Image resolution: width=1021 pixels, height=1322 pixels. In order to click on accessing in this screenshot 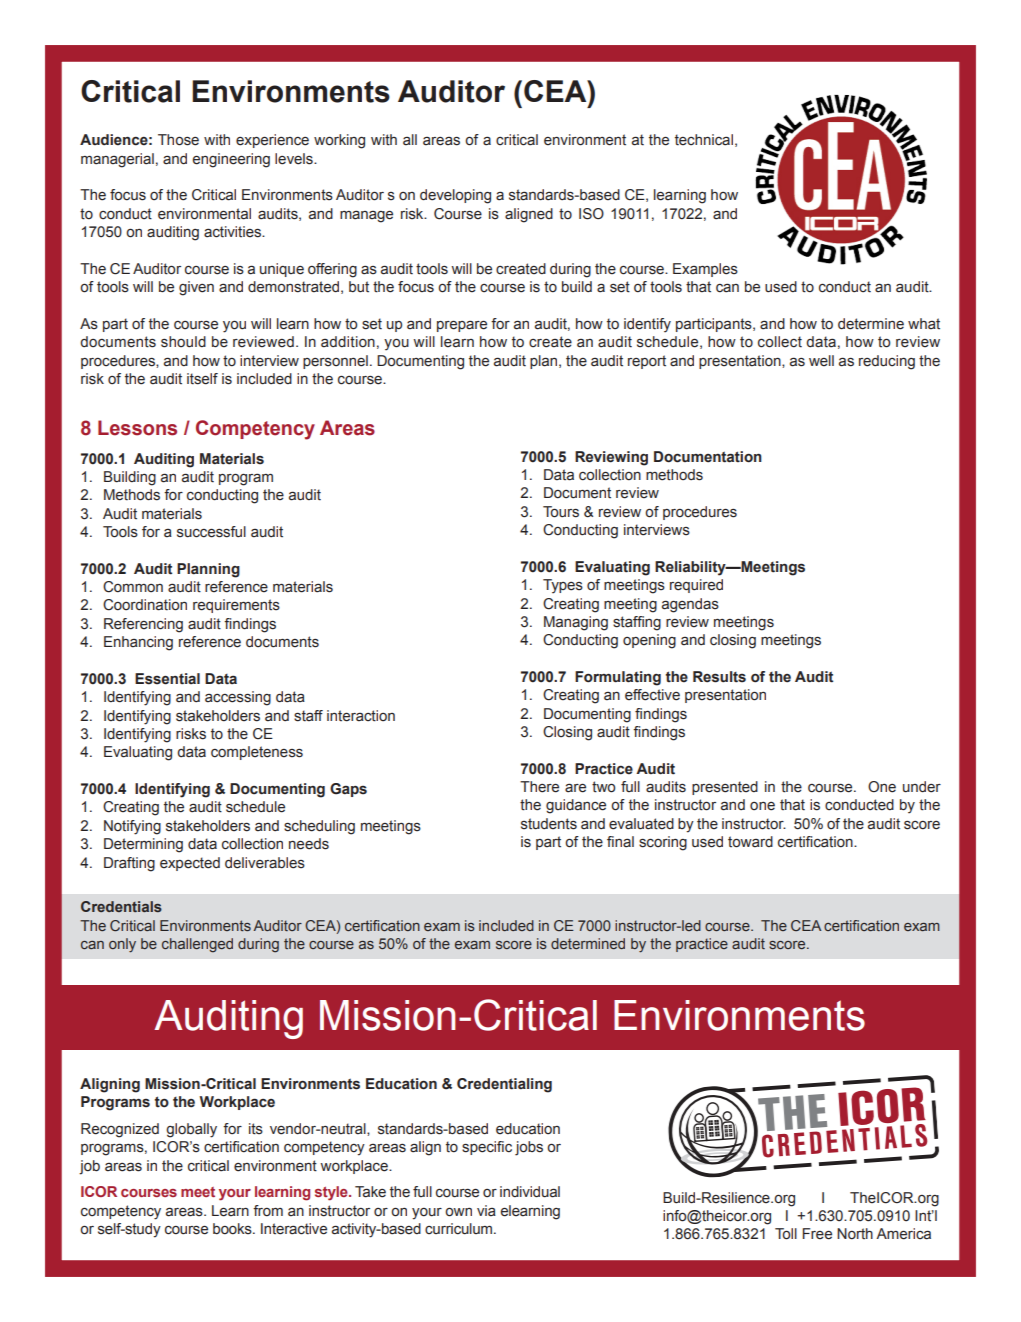, I will do `click(238, 698)`.
